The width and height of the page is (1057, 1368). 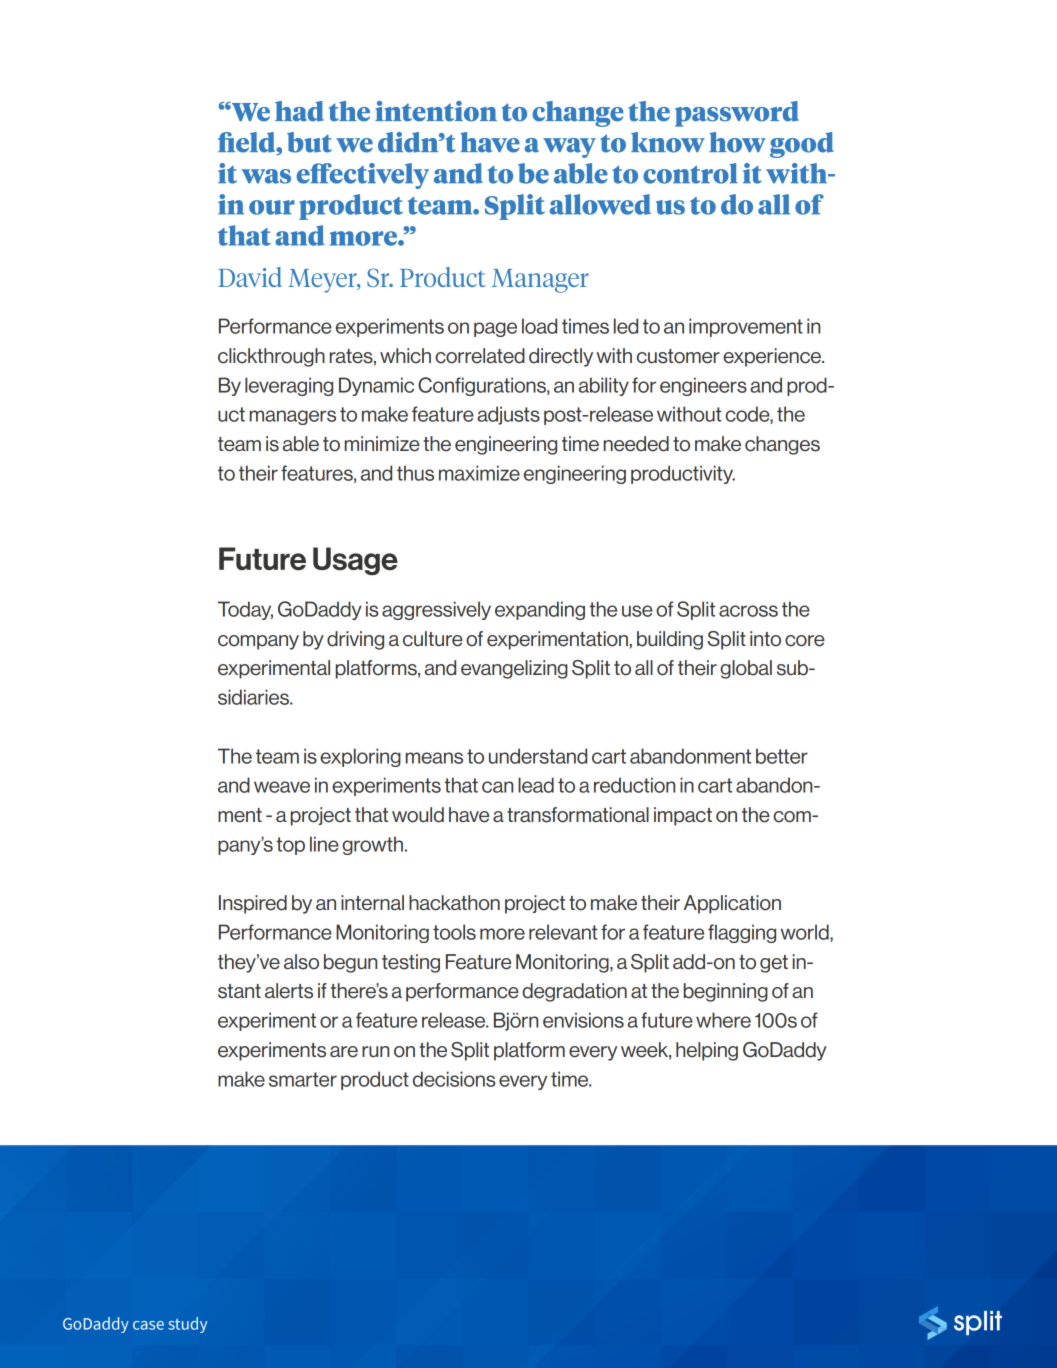 What do you see at coordinates (266, 176) in the page?
I see `was` at bounding box center [266, 176].
